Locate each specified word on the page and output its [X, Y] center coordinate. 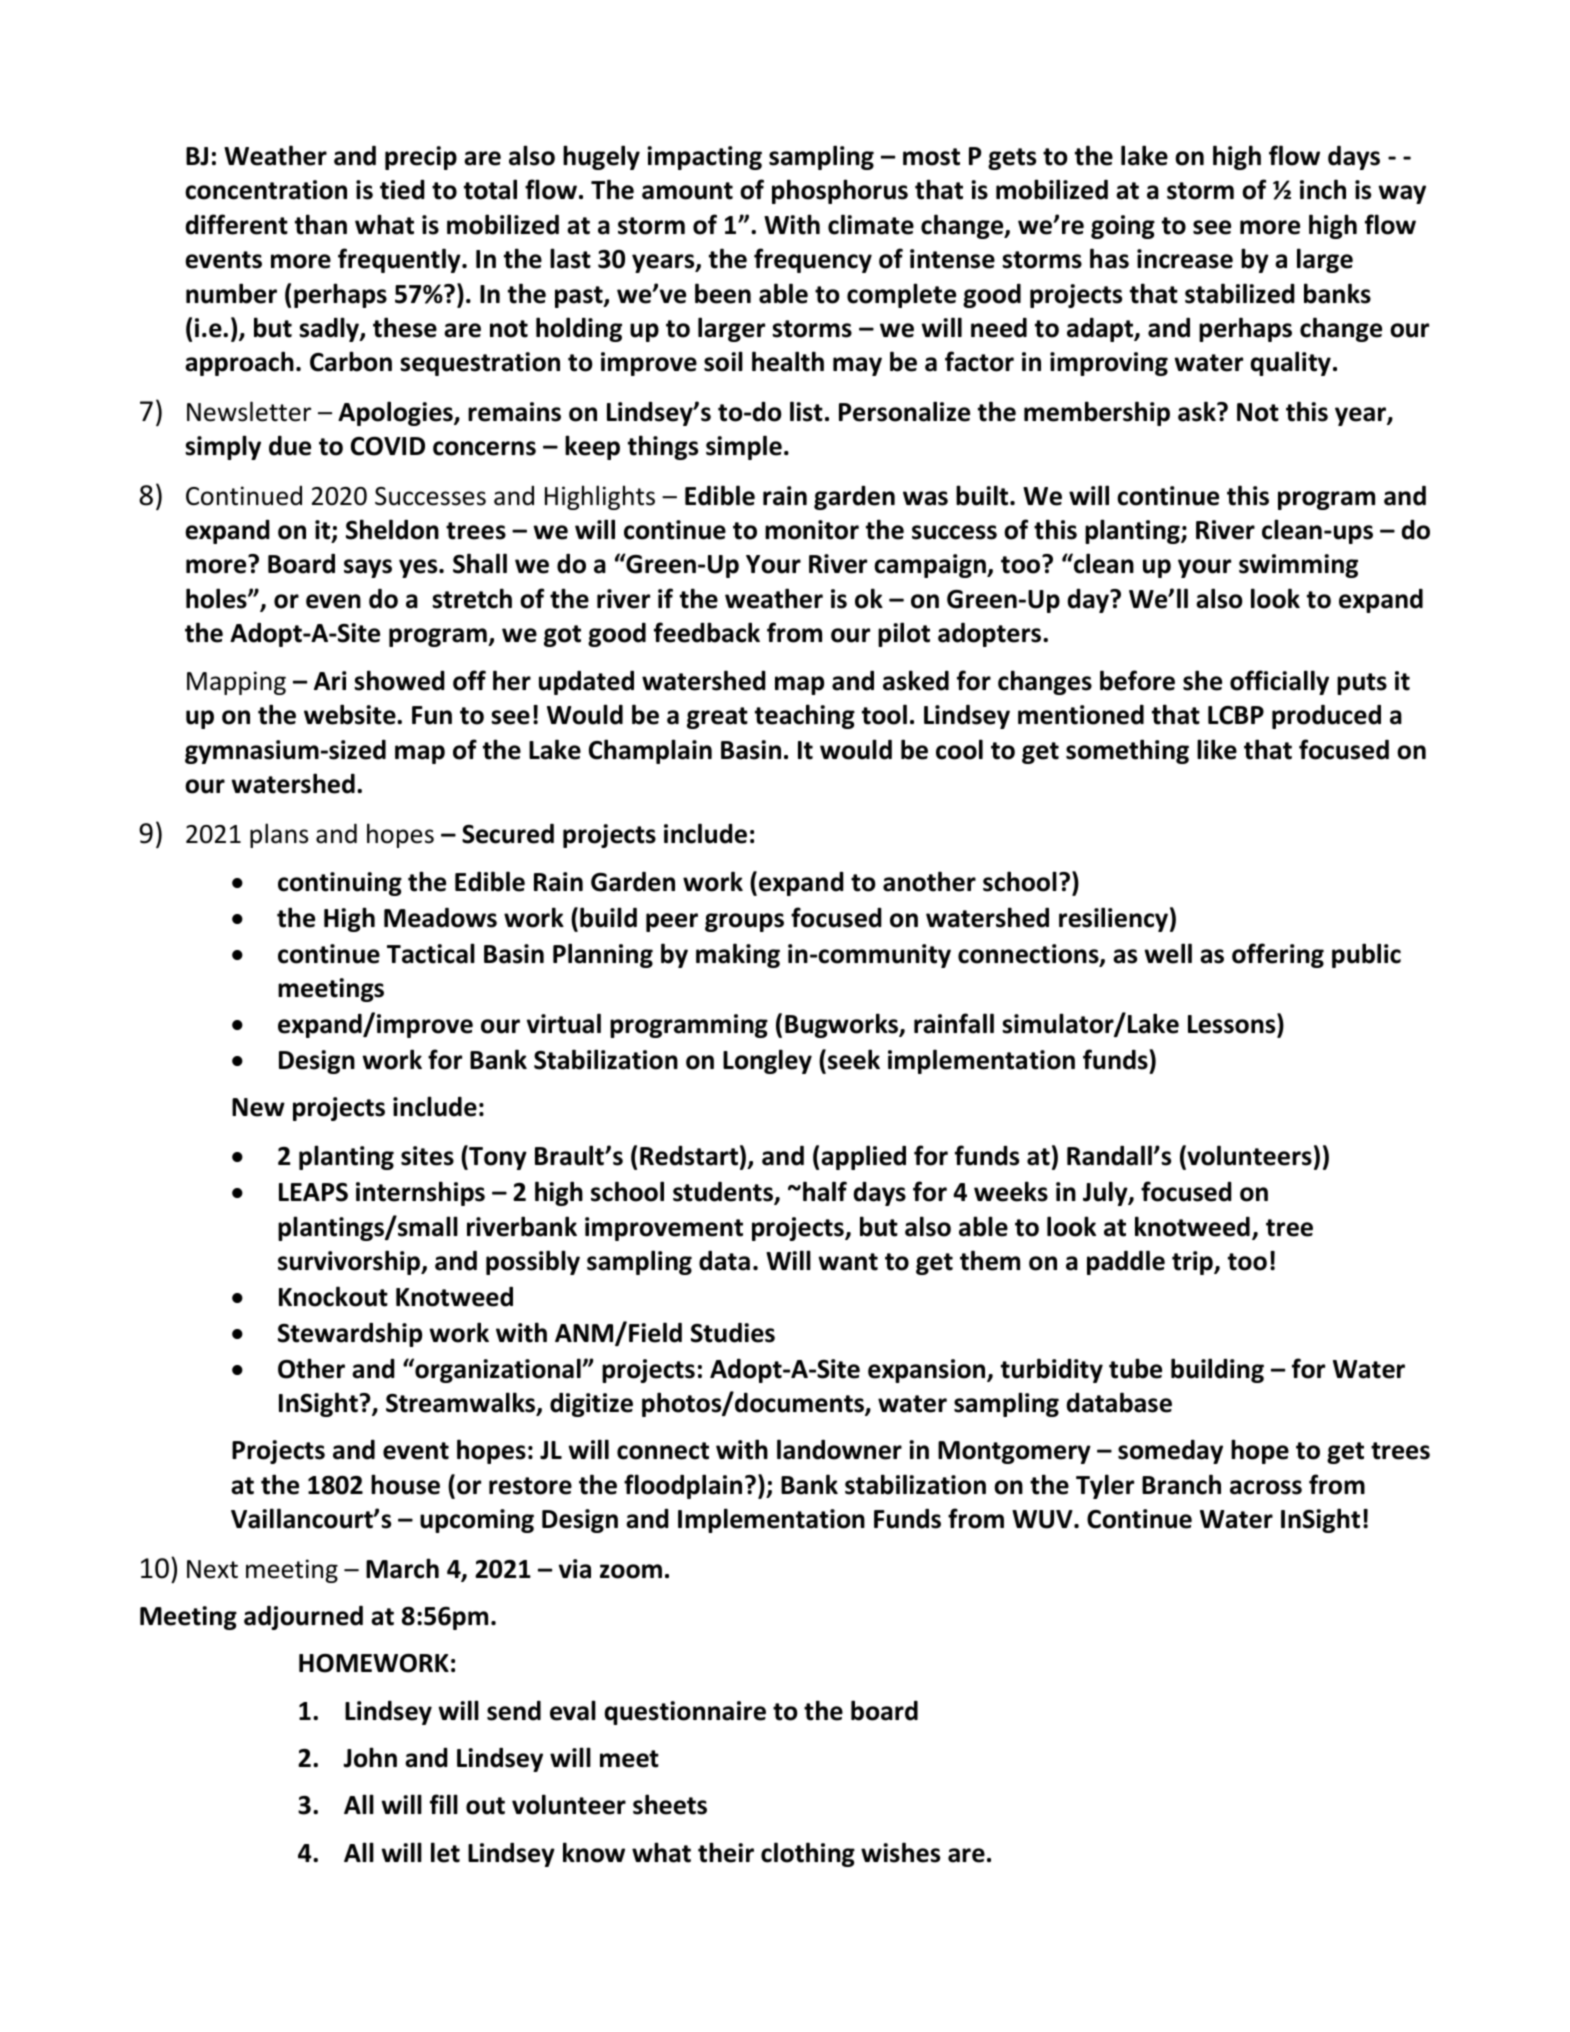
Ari [330, 680]
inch [1323, 189]
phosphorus [840, 191]
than [321, 224]
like [1217, 749]
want [848, 1262]
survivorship [350, 1262]
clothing [808, 1854]
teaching [805, 716]
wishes [900, 1852]
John [370, 1757]
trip [1193, 1263]
